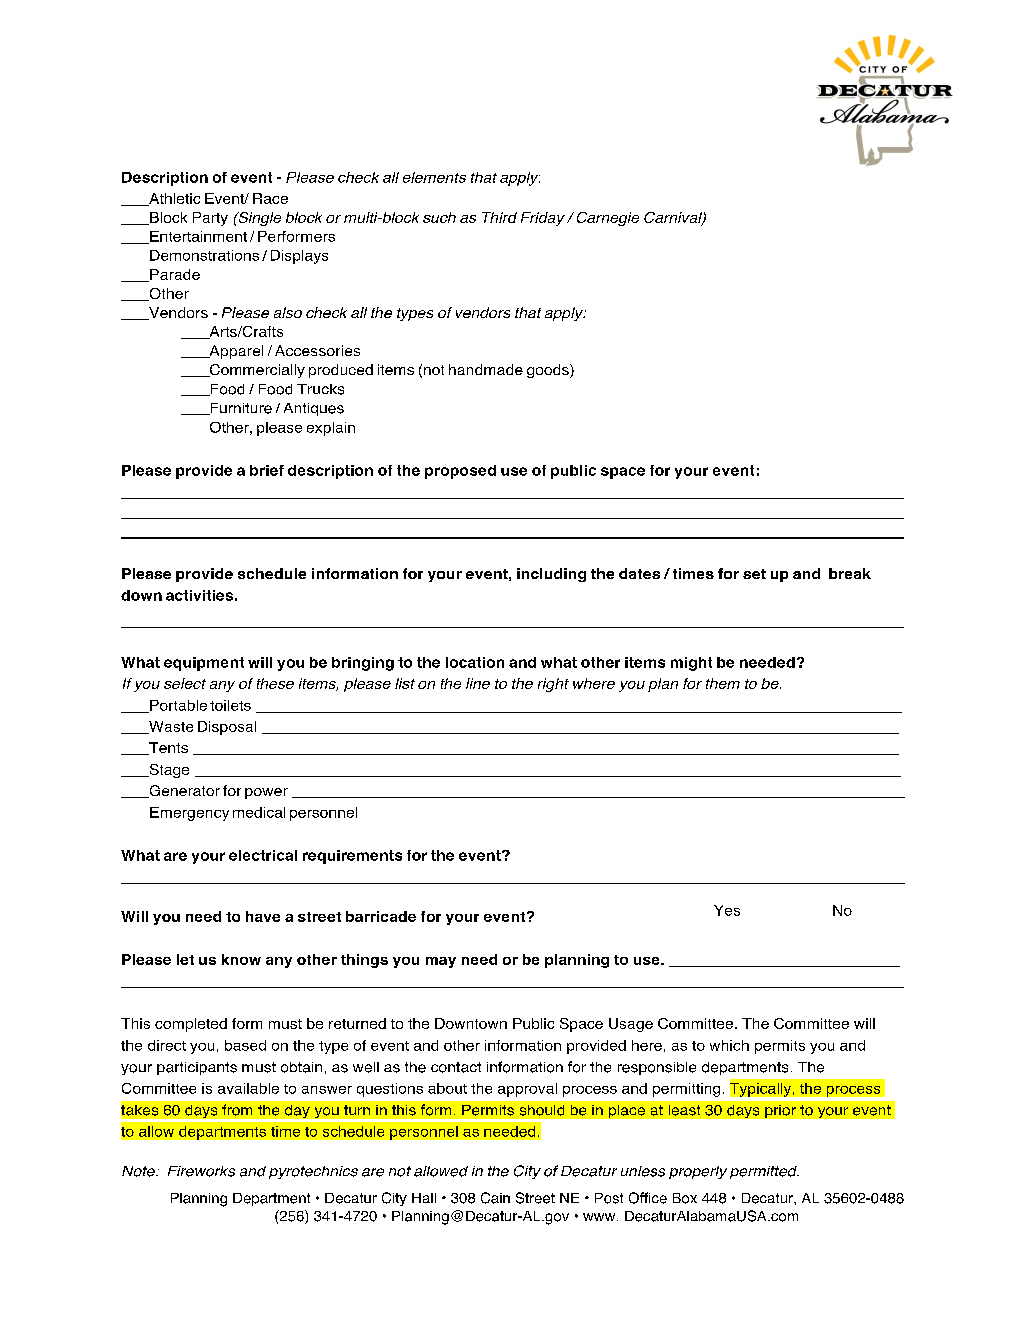  Describe the element at coordinates (543, 219) in the screenshot. I see `Friday` at that location.
